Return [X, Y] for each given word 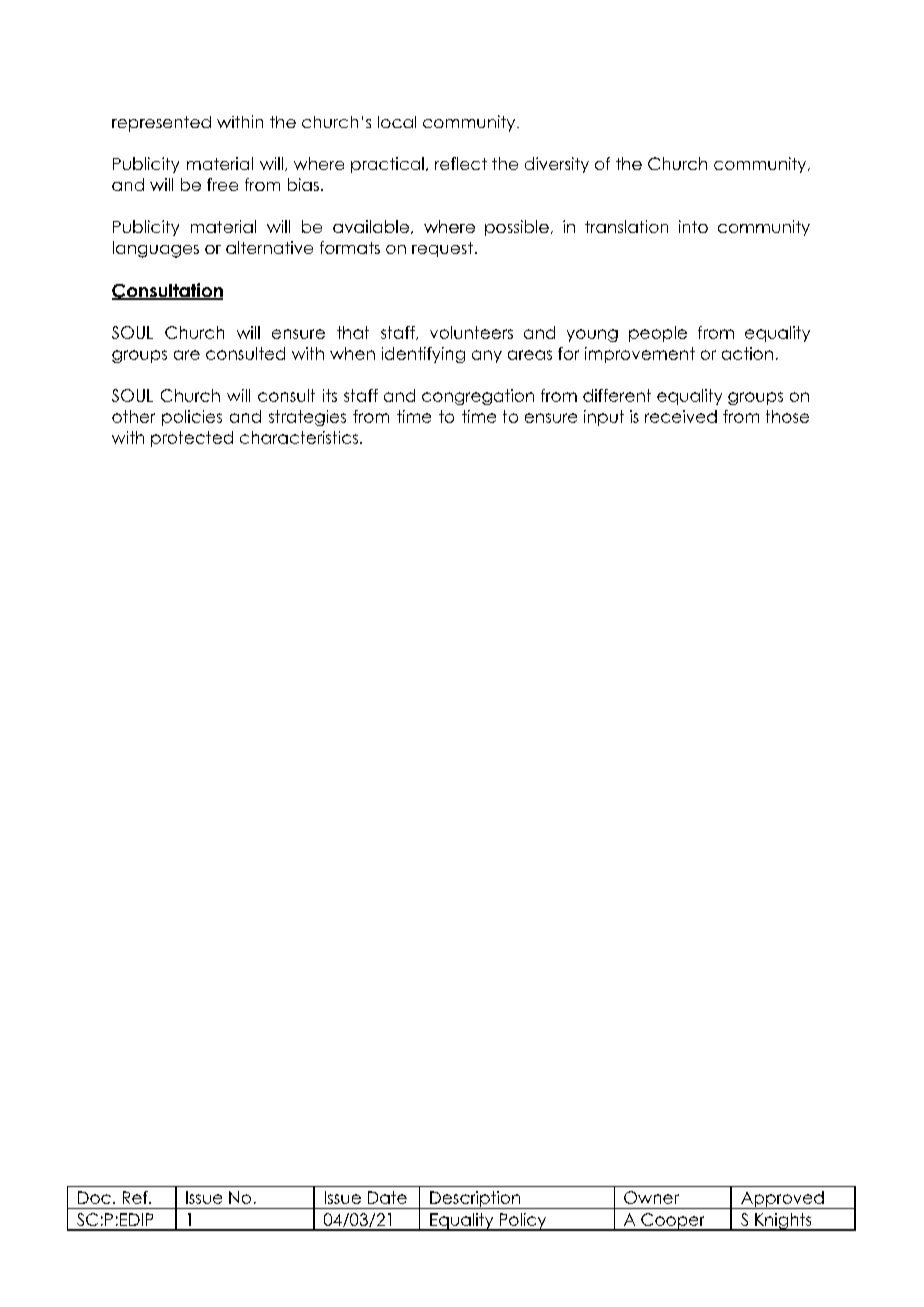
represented [161, 124]
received [681, 416]
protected [192, 439]
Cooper [673, 1222]
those [787, 416]
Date [387, 1197]
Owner [651, 1197]
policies [192, 418]
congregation [478, 397]
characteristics [300, 437]
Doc [94, 1197]
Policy [523, 1222]
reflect [461, 163]
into [693, 226]
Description [475, 1200]
